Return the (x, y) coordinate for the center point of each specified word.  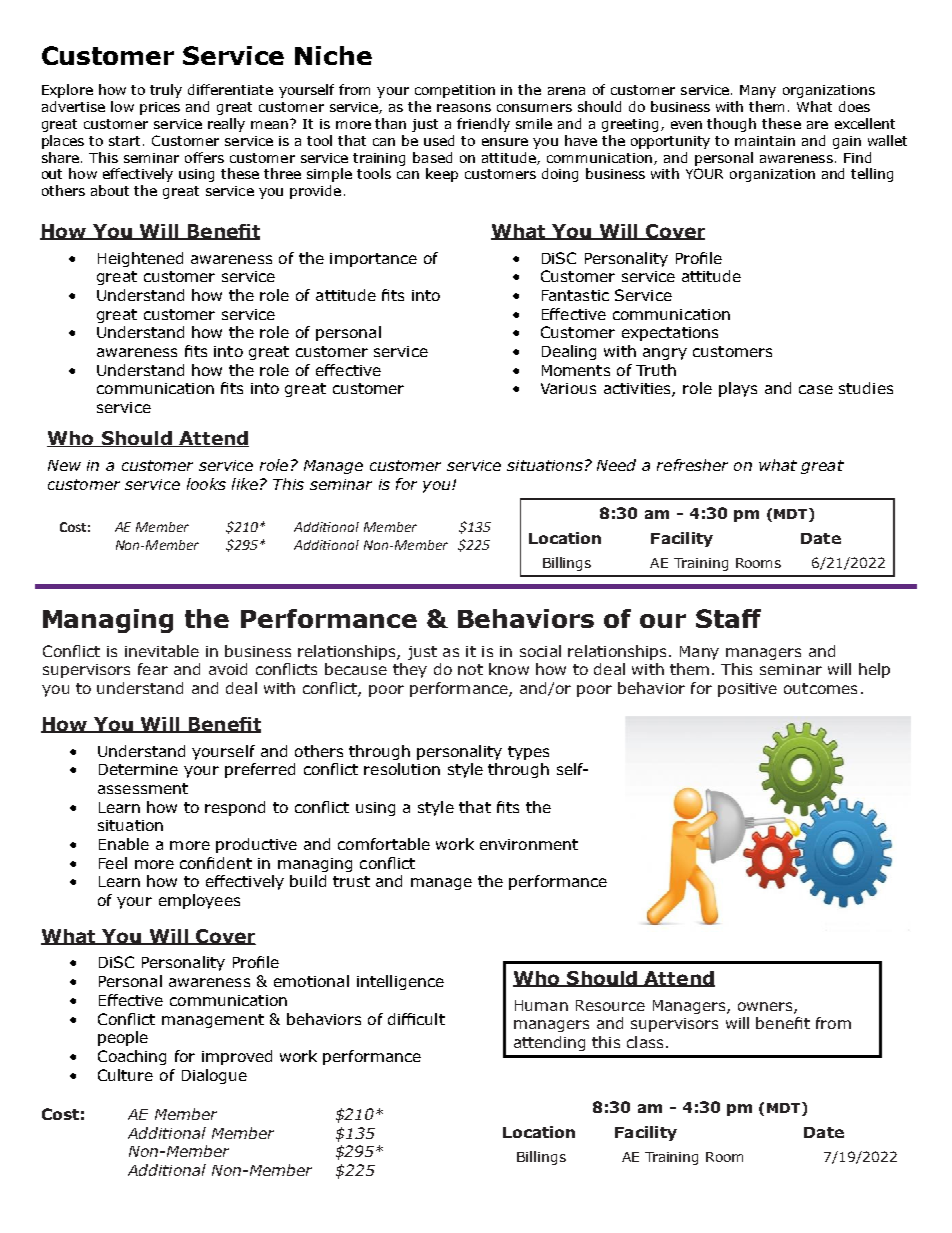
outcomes (820, 688)
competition (455, 91)
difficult (416, 1019)
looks (206, 484)
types (528, 753)
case (816, 389)
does (854, 106)
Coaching (132, 1057)
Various (568, 388)
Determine (138, 769)
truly (166, 91)
